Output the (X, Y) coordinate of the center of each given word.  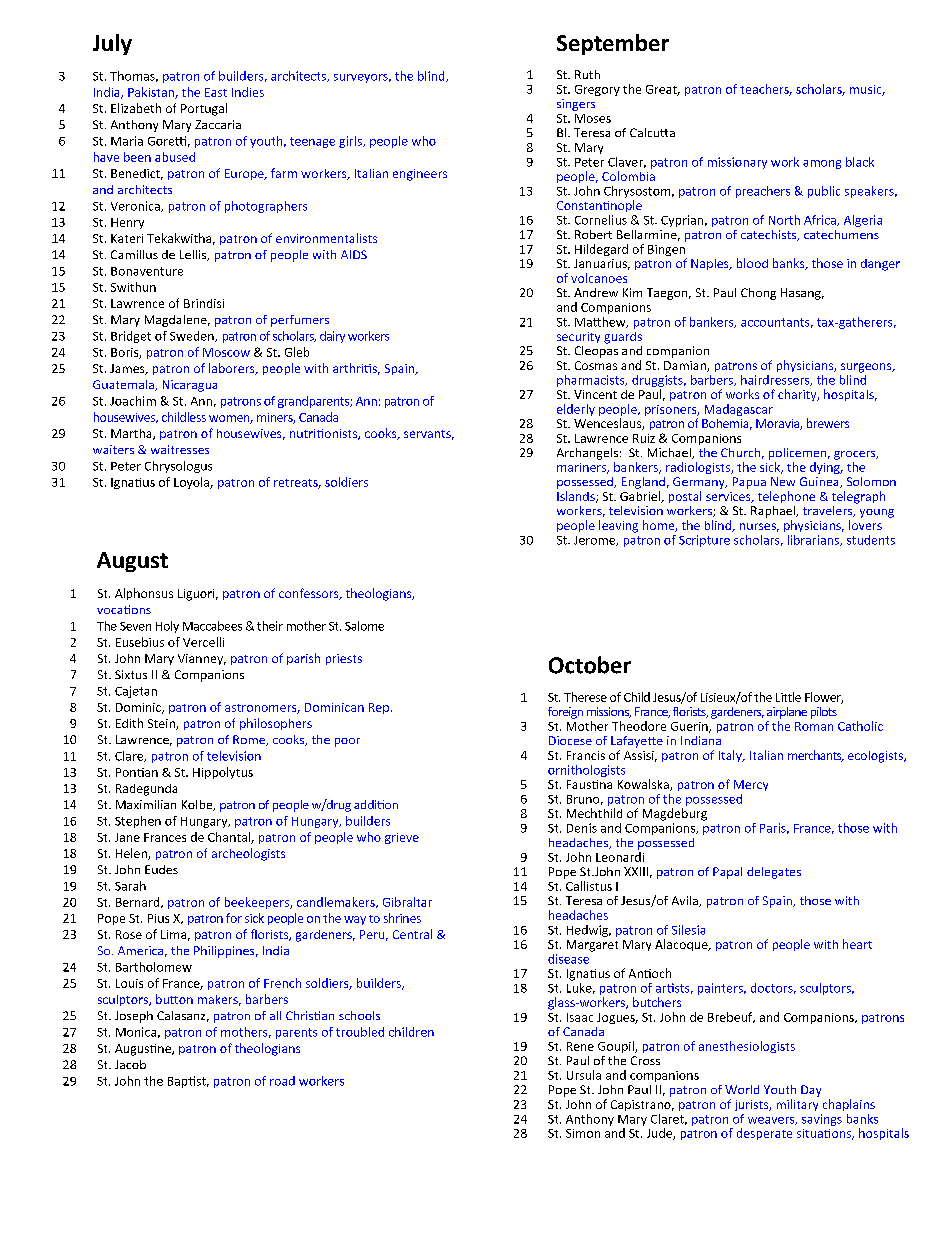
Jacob (130, 1064)
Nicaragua (190, 386)
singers (576, 105)
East (216, 92)
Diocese (570, 740)
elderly (576, 410)
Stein (162, 724)
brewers (828, 423)
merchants (816, 756)
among (822, 164)
